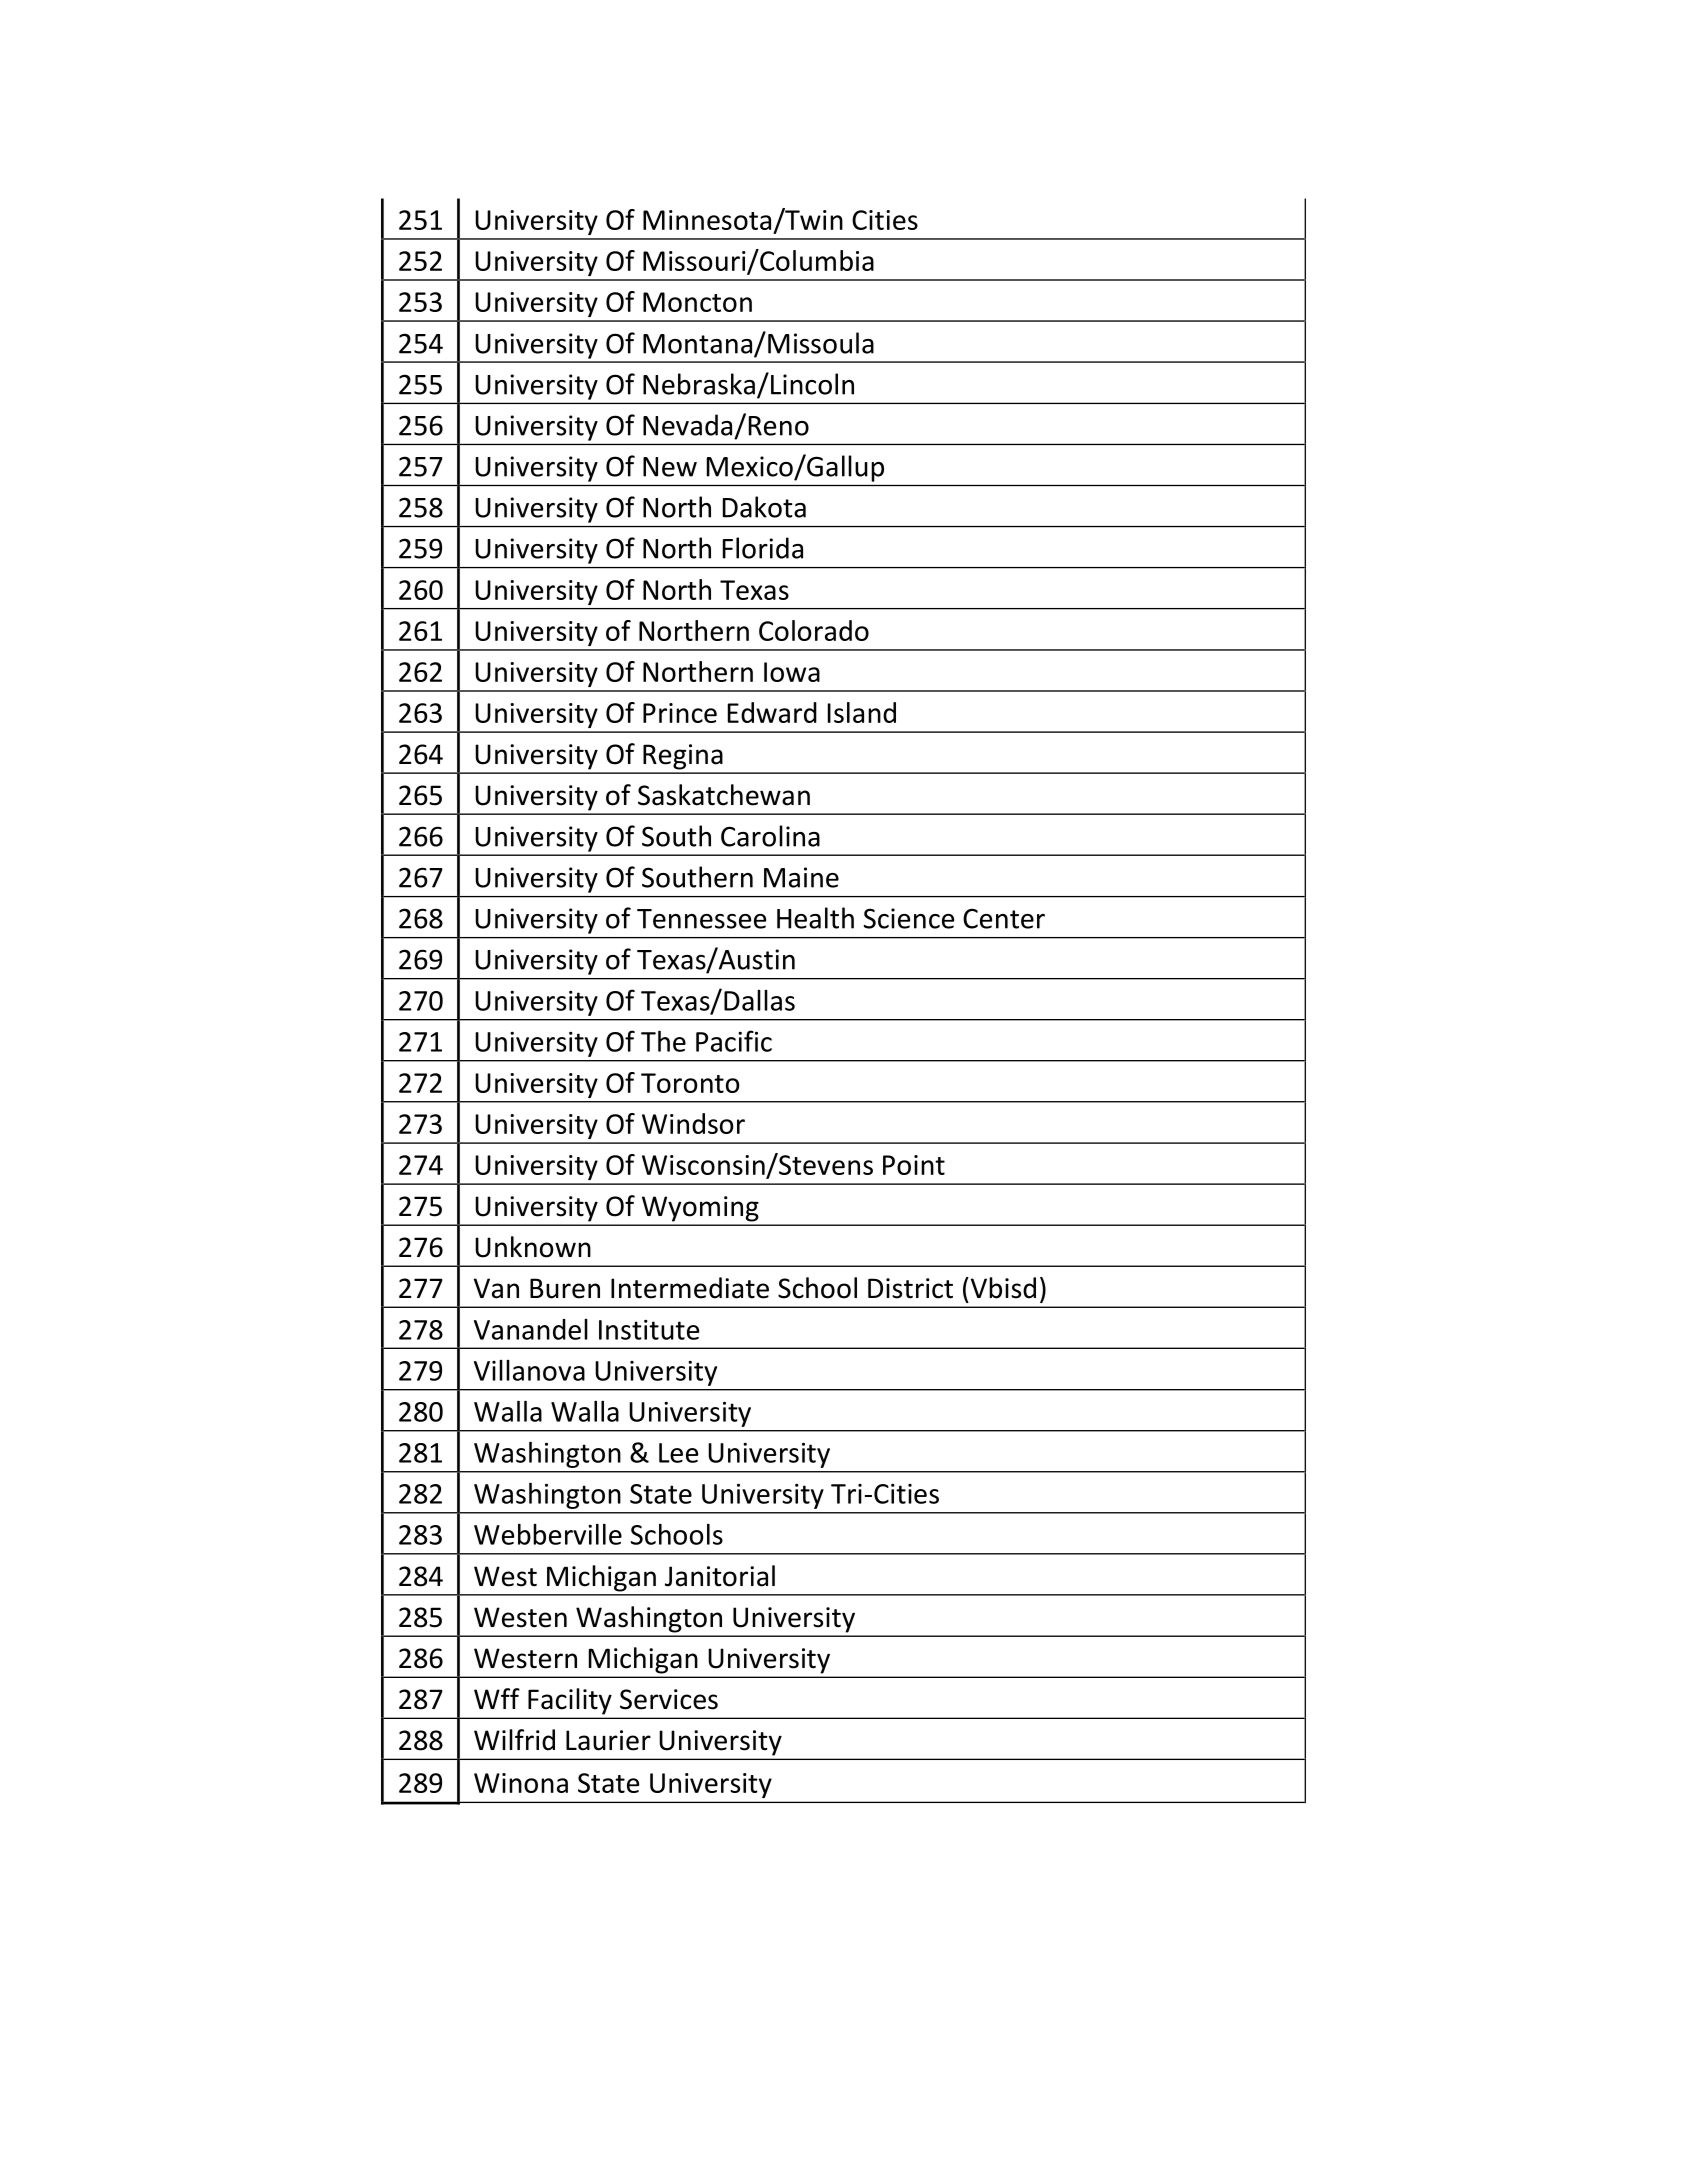 The width and height of the screenshot is (1688, 2184). What do you see at coordinates (670, 467) in the screenshot?
I see `New` at bounding box center [670, 467].
